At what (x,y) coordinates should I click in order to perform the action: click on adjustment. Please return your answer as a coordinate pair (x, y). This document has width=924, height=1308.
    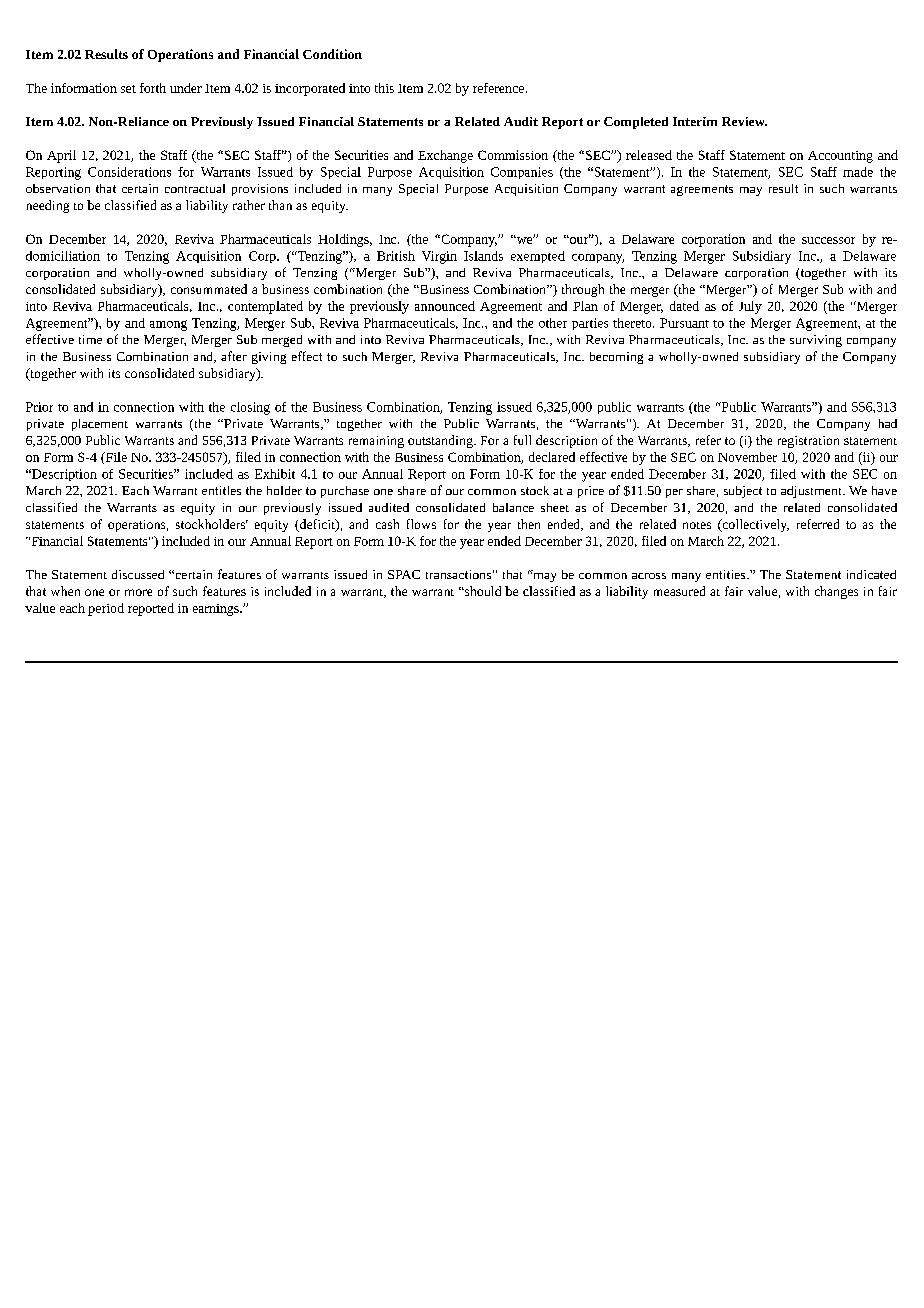
    Looking at the image, I should click on (812, 492).
